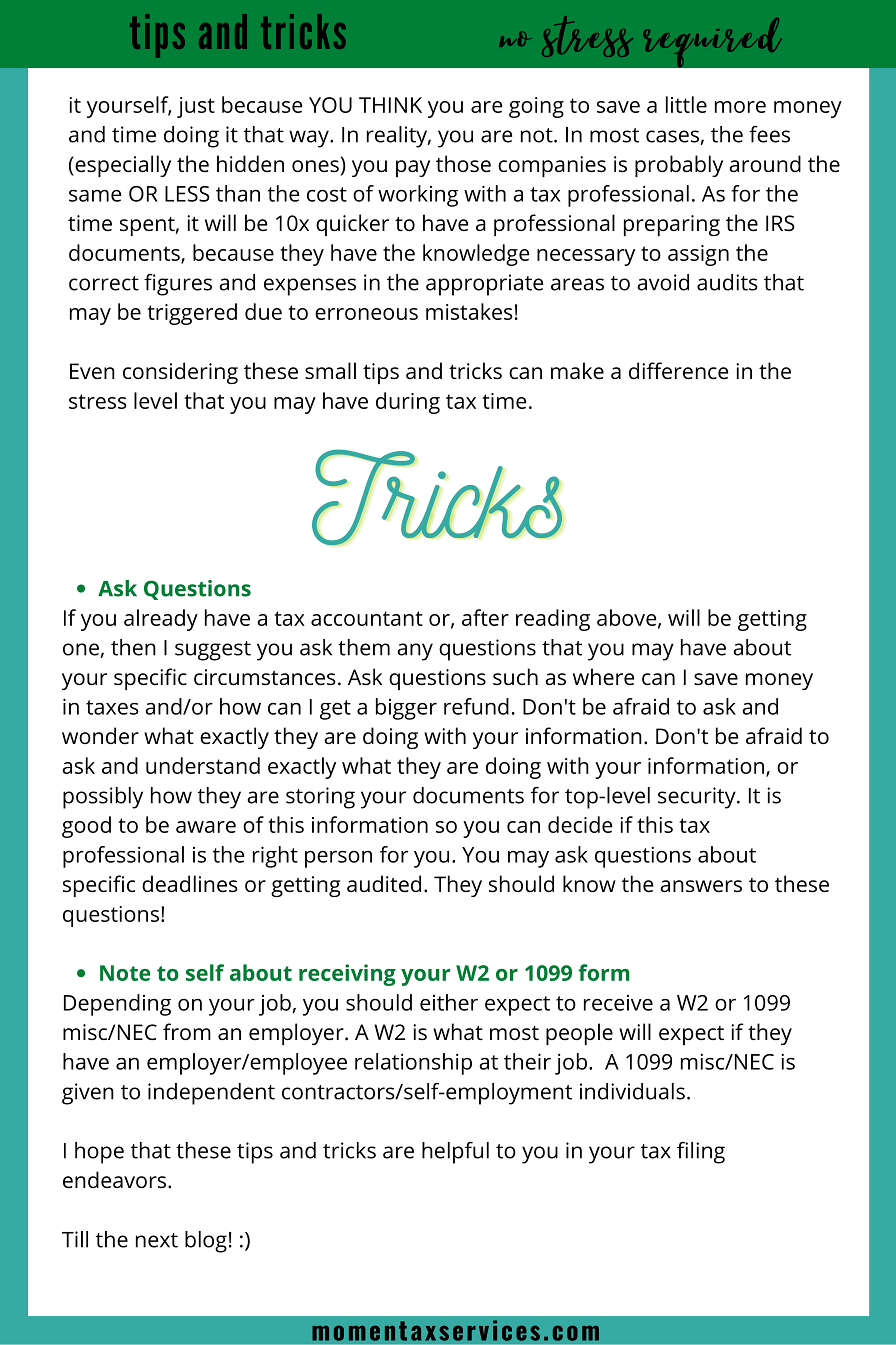 The height and width of the screenshot is (1345, 896). What do you see at coordinates (603, 676) in the screenshot?
I see `where` at bounding box center [603, 676].
